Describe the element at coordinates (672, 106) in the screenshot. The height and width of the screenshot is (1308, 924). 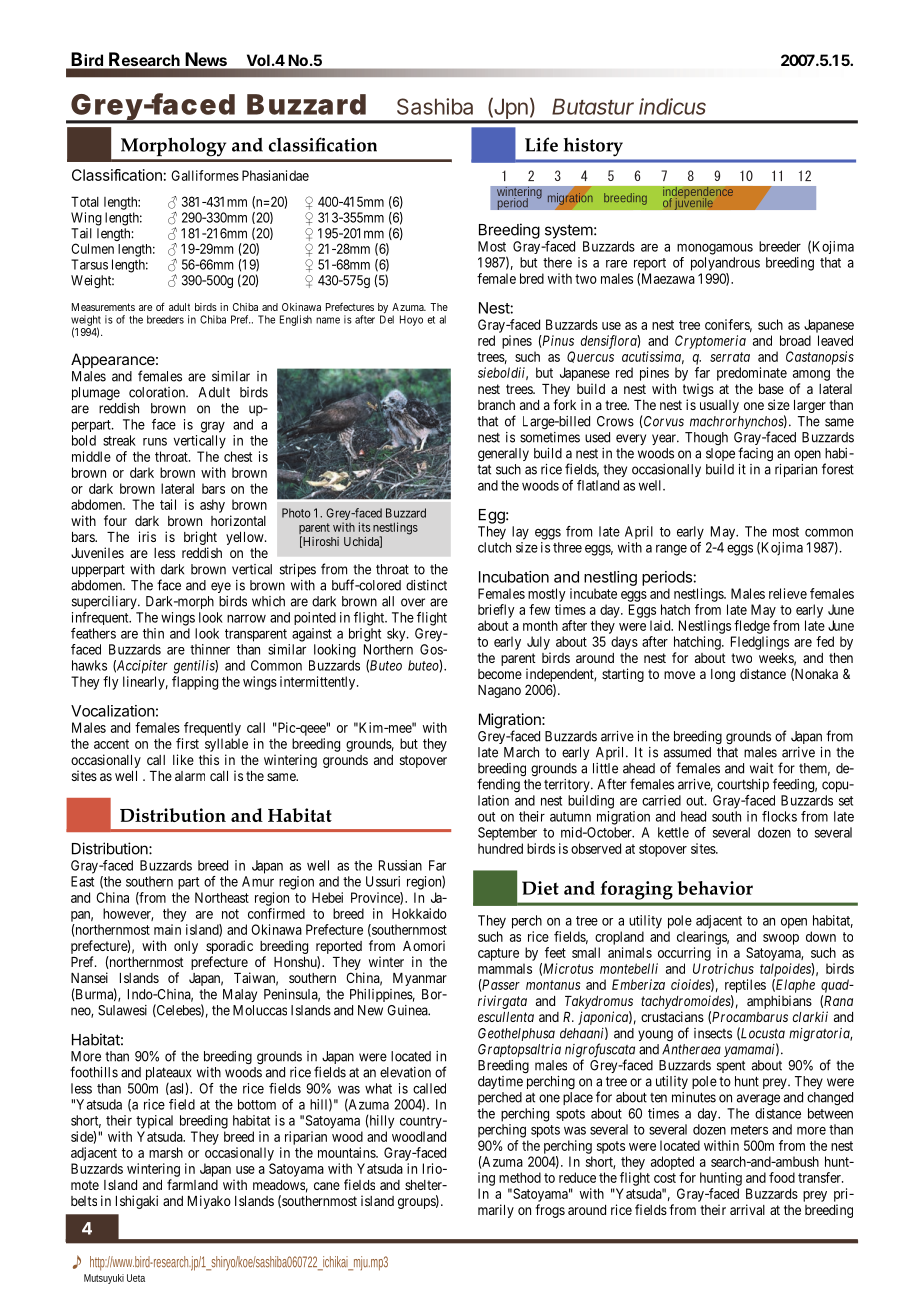
I see `indicus` at that location.
